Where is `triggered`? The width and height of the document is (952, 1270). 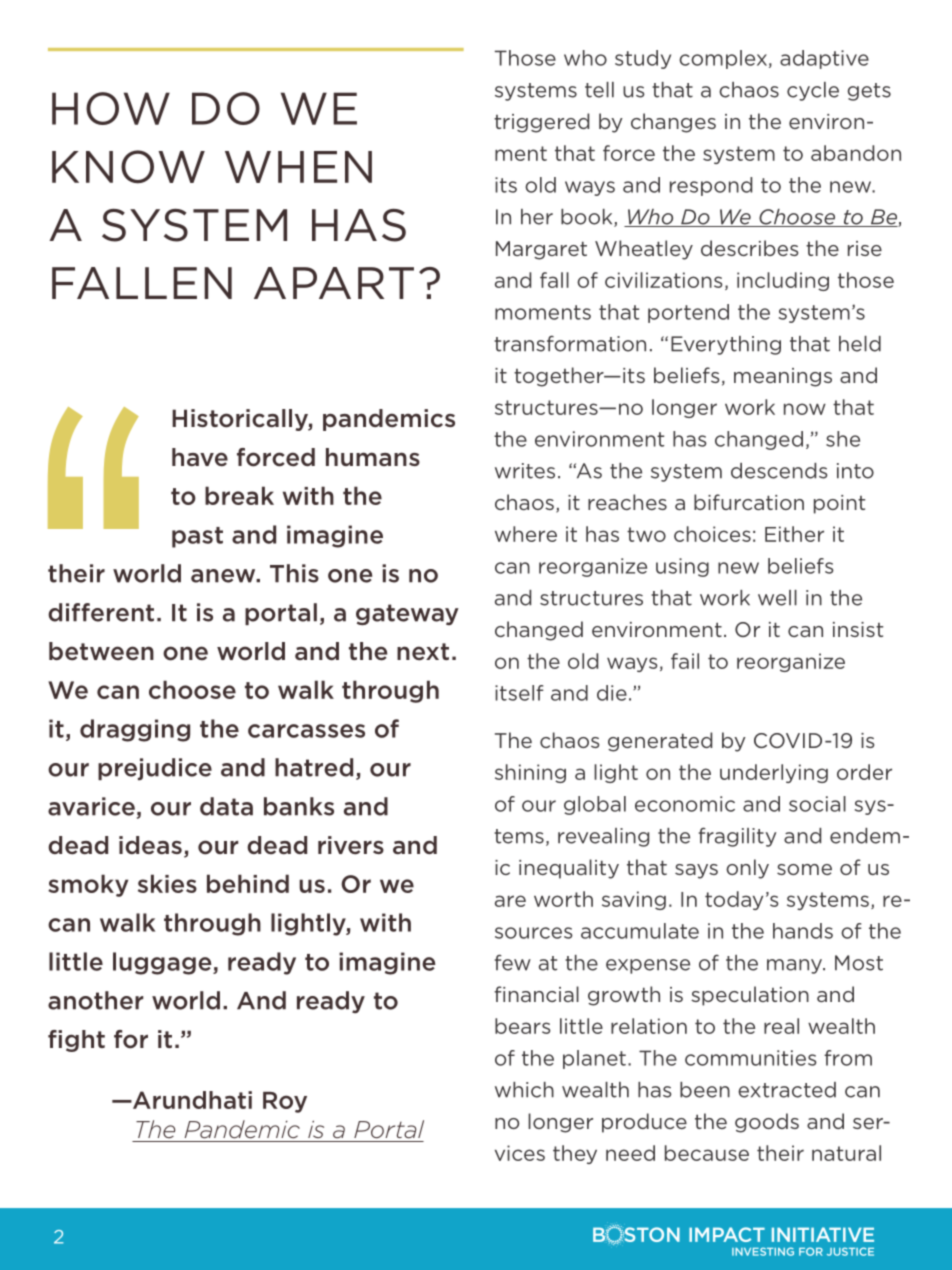 triggered is located at coordinates (541, 123).
